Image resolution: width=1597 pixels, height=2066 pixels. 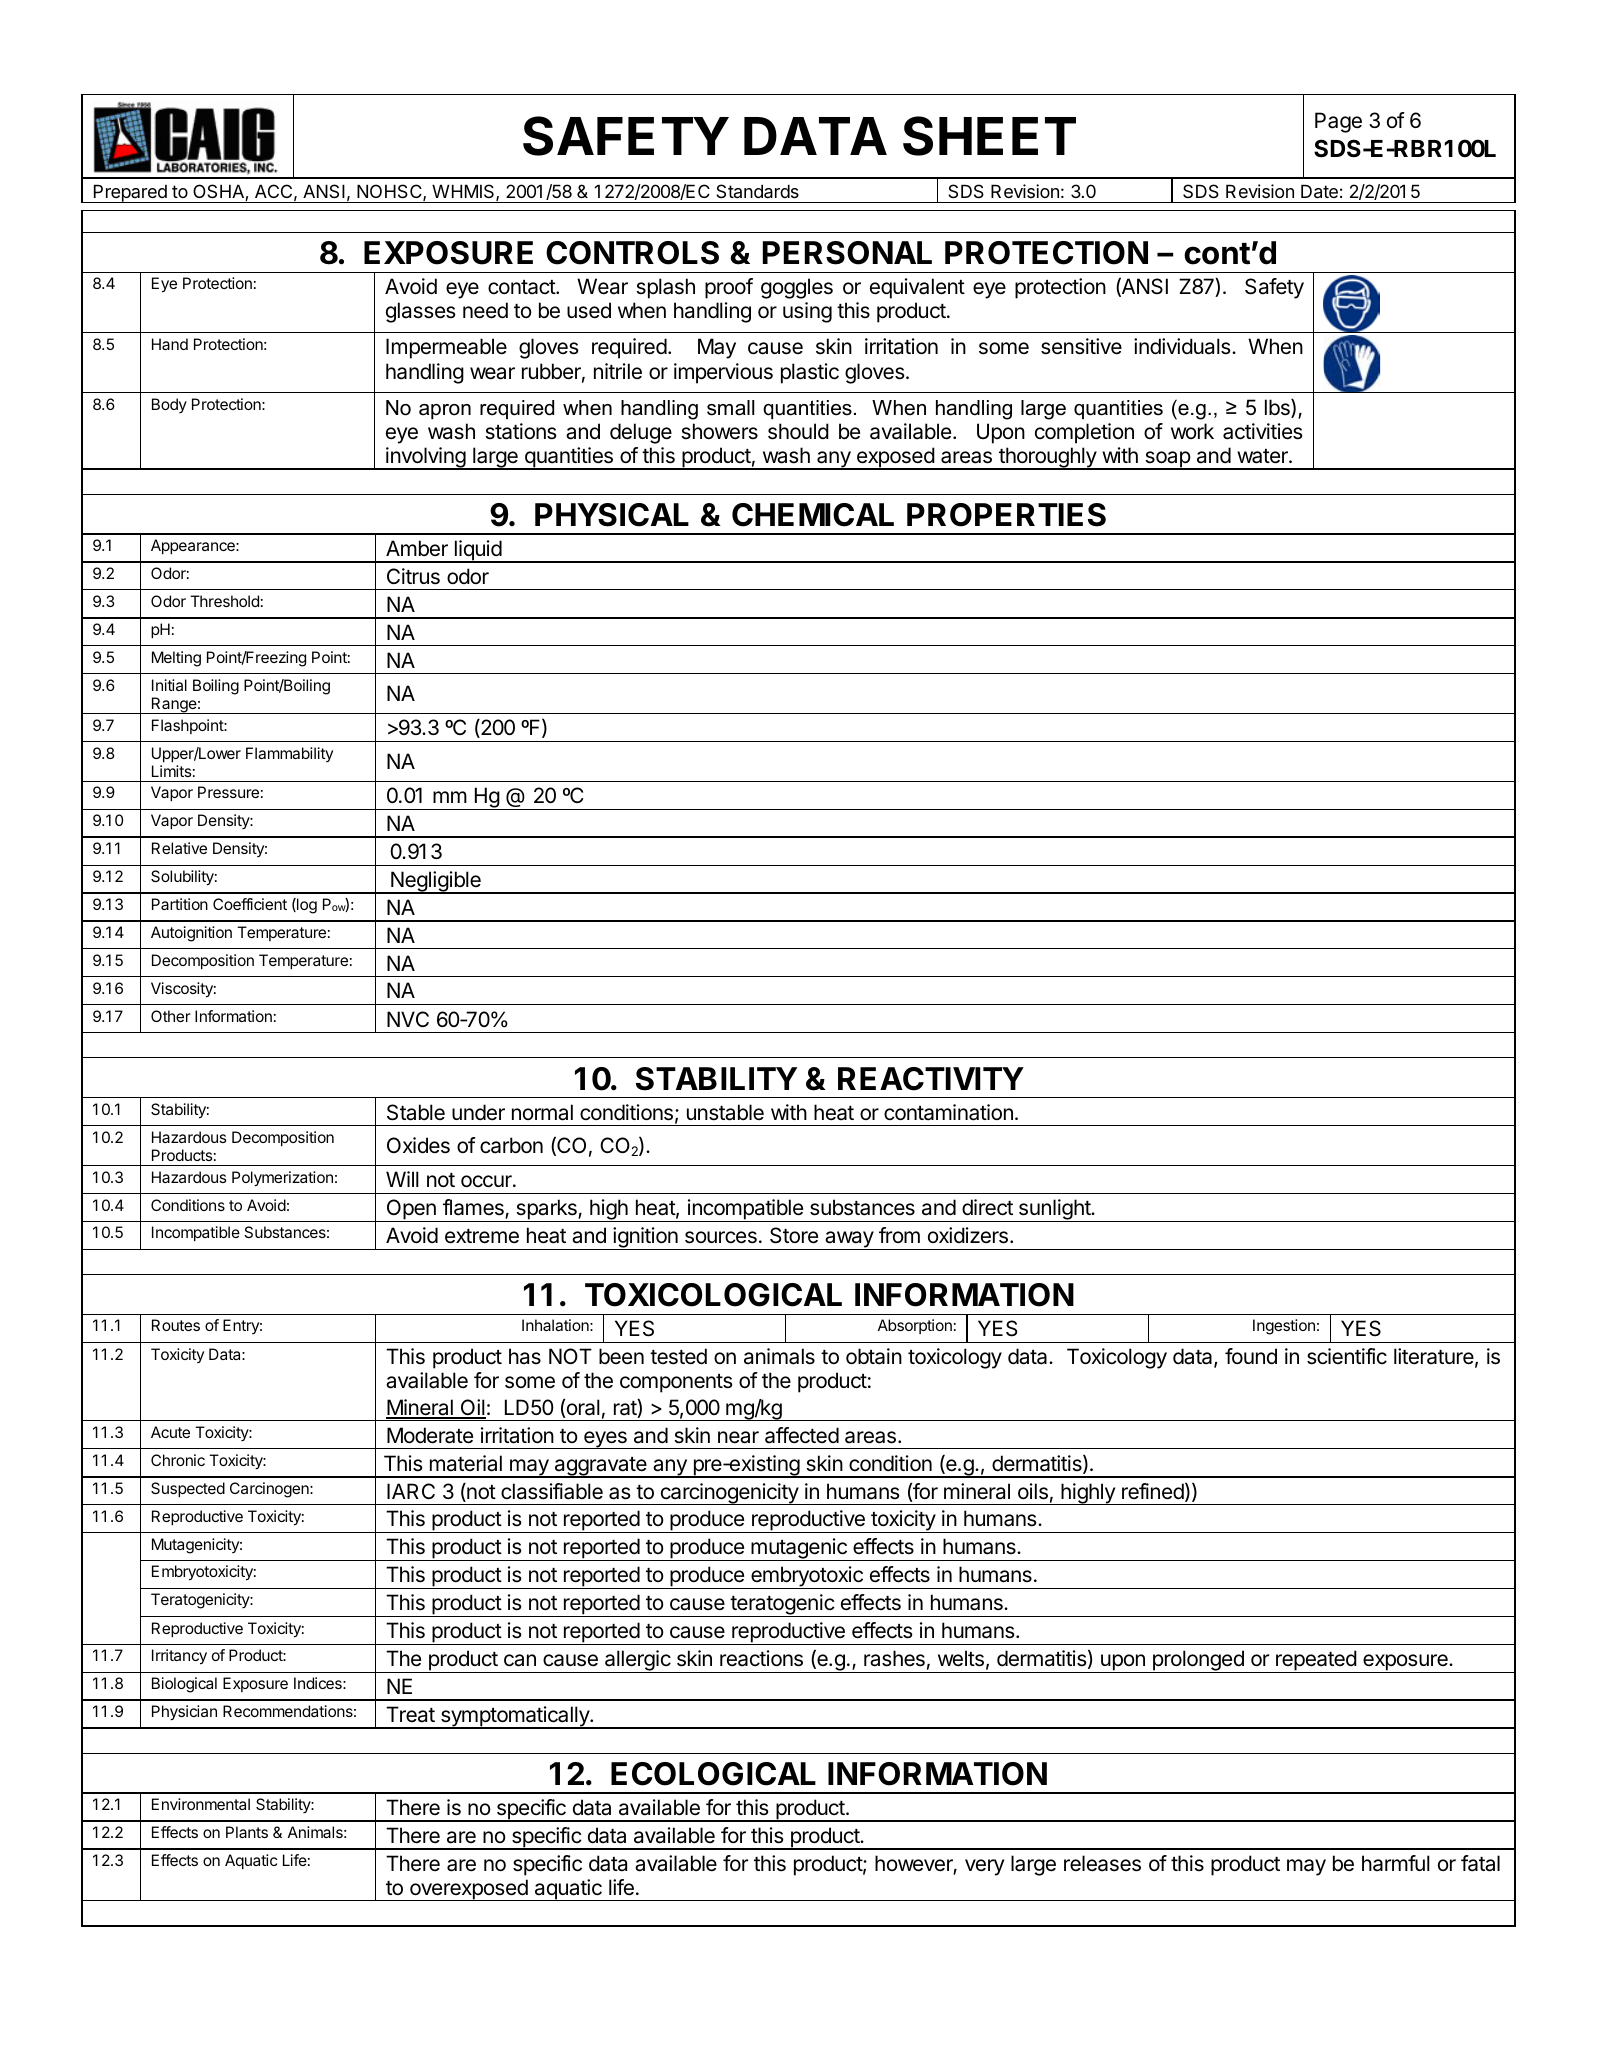 What do you see at coordinates (813, 515) in the screenshot?
I see `CHEMICAL` at bounding box center [813, 515].
